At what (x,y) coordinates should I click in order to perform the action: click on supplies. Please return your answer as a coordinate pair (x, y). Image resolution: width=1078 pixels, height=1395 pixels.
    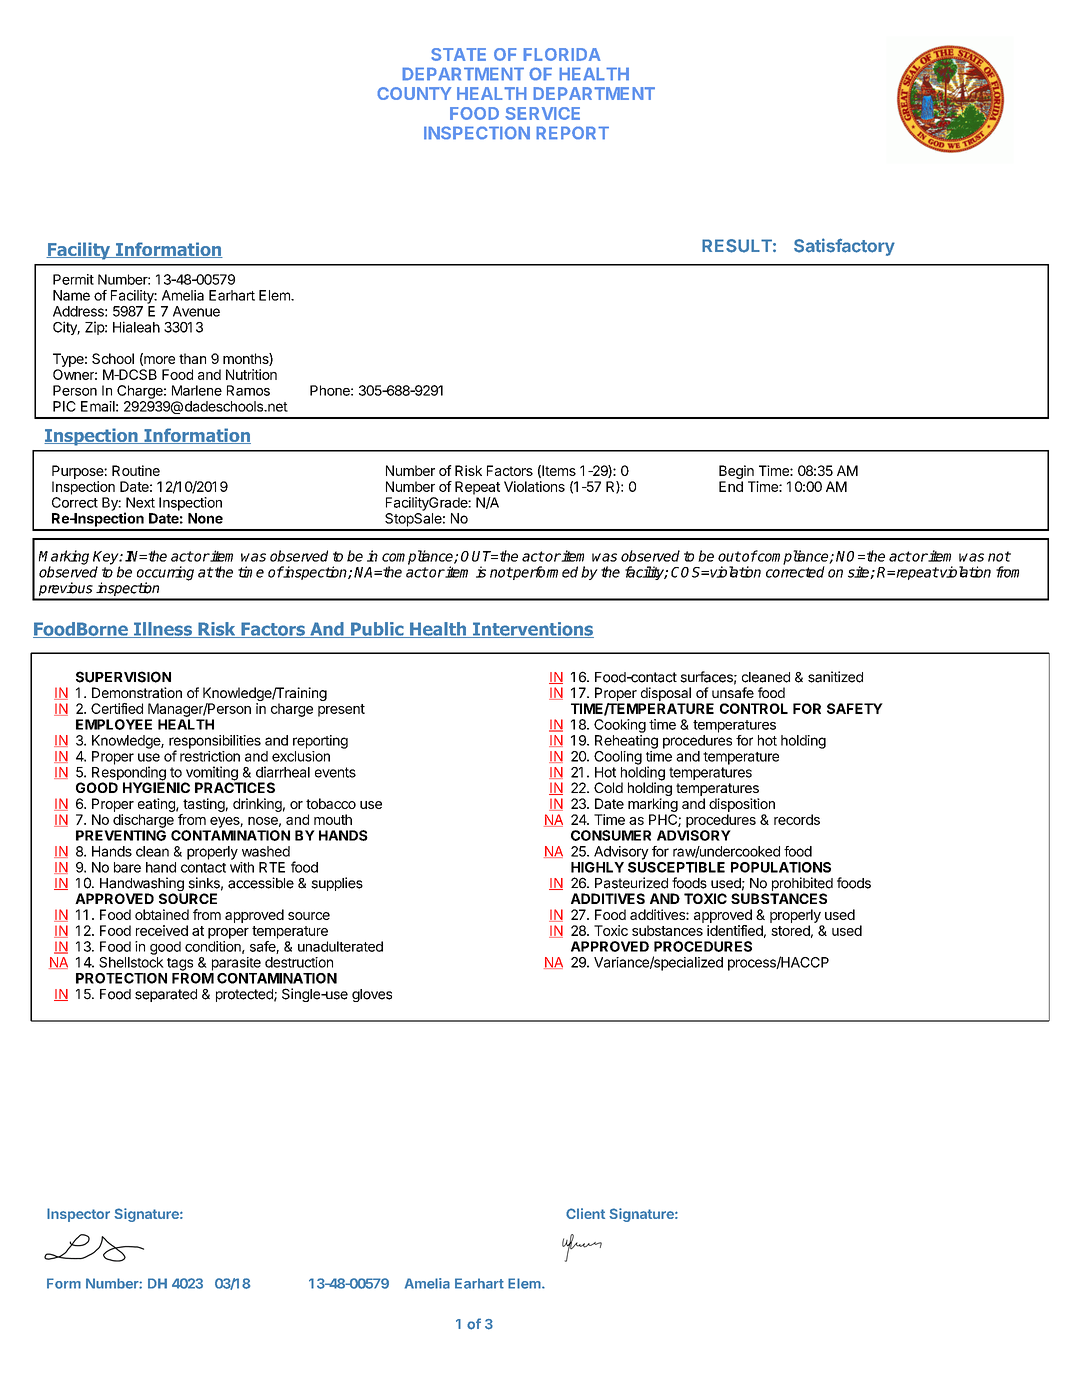
    Looking at the image, I should click on (337, 884).
